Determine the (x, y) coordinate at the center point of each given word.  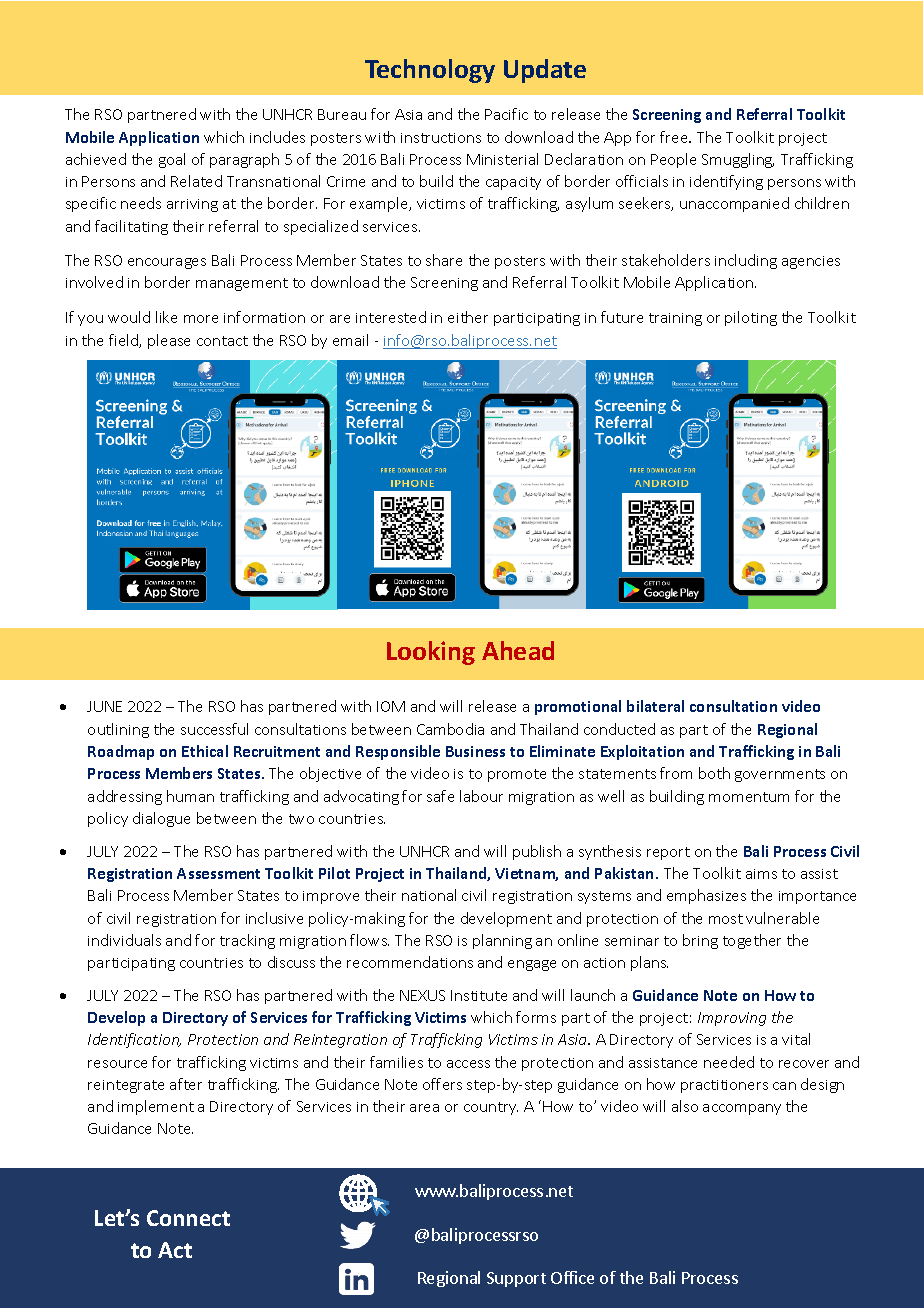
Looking (431, 653)
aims (761, 874)
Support (516, 1279)
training (675, 319)
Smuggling (738, 160)
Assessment (218, 873)
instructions (441, 138)
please (169, 341)
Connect (188, 1218)
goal (172, 160)
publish (537, 852)
